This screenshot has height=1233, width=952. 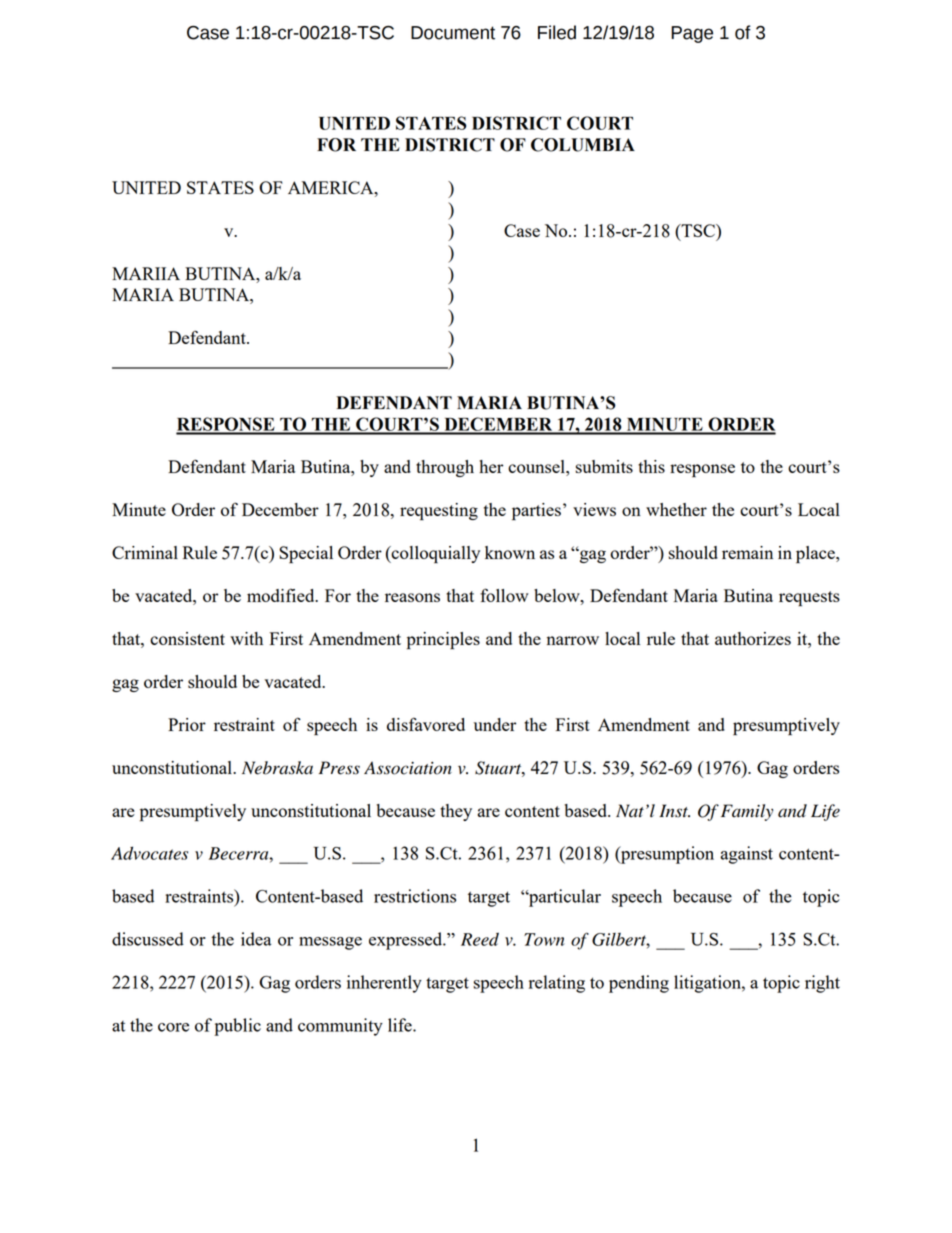 What do you see at coordinates (692, 34) in the screenshot?
I see `Page` at bounding box center [692, 34].
